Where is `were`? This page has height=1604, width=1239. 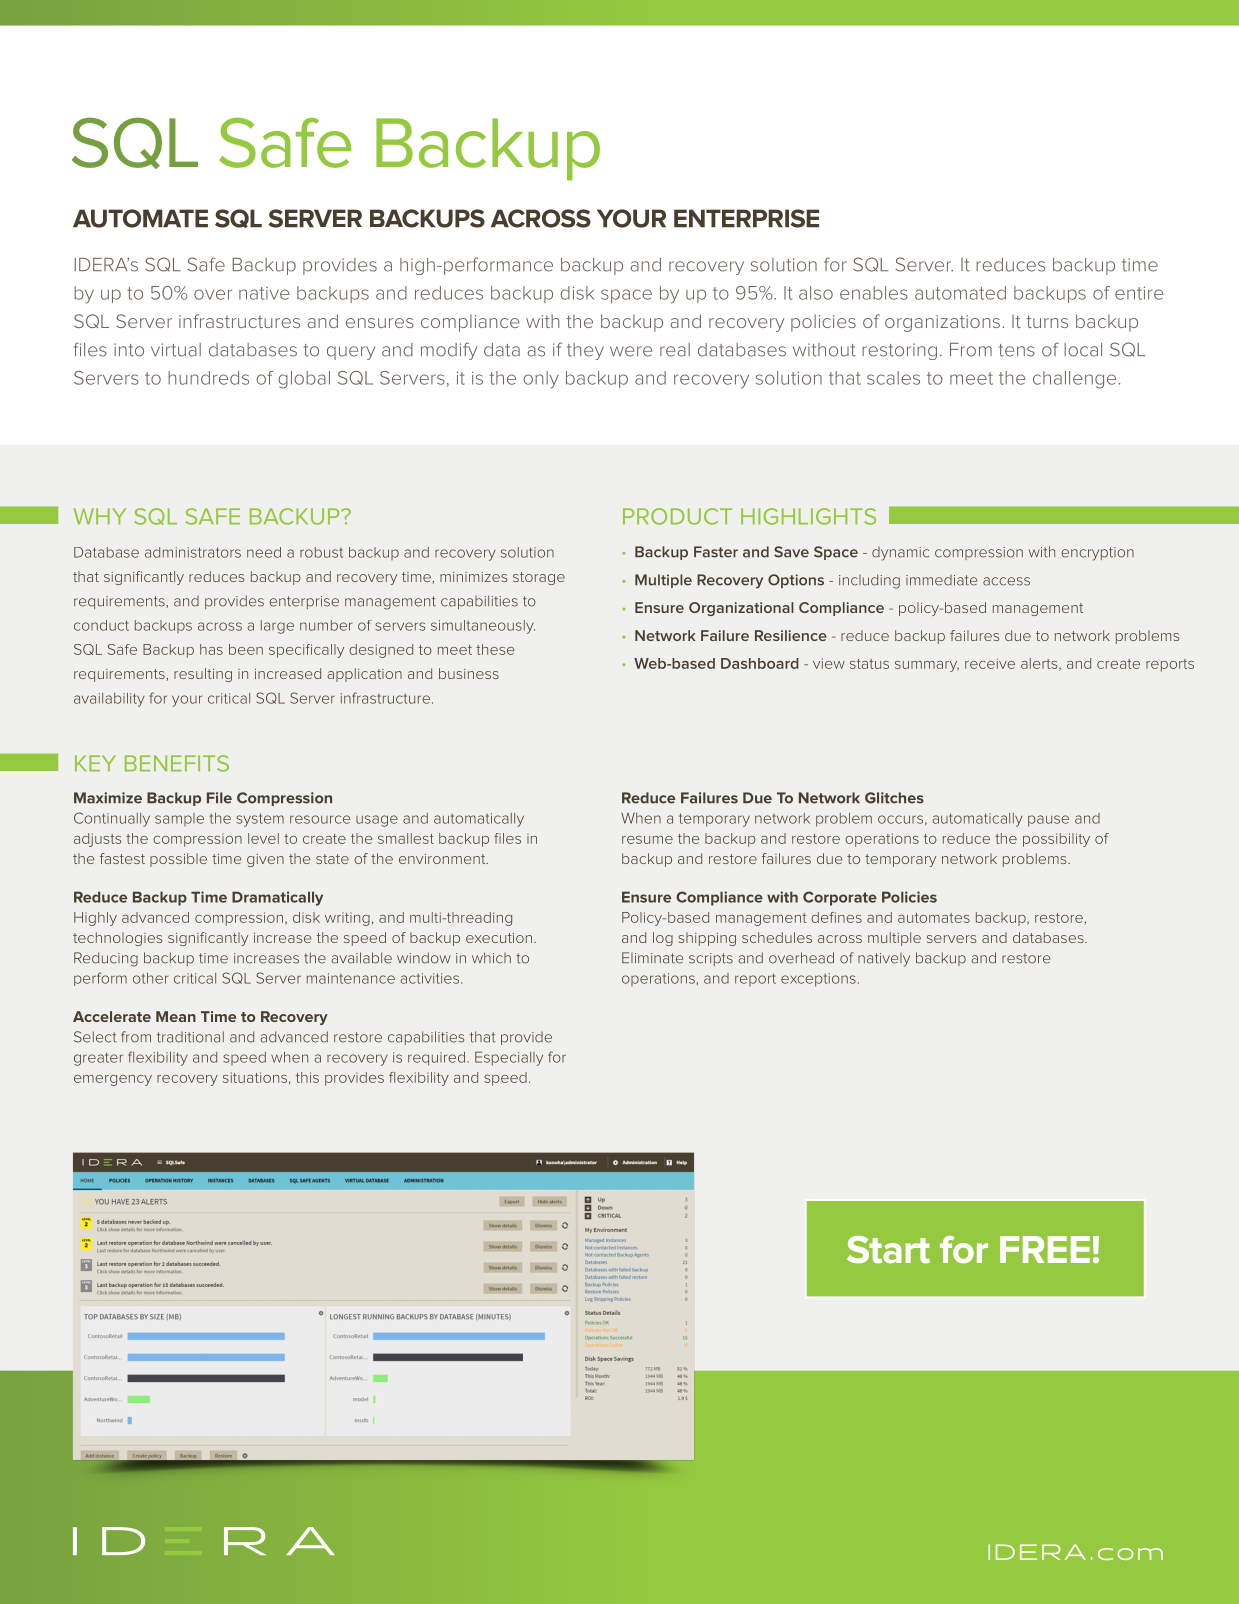
were is located at coordinates (631, 351).
